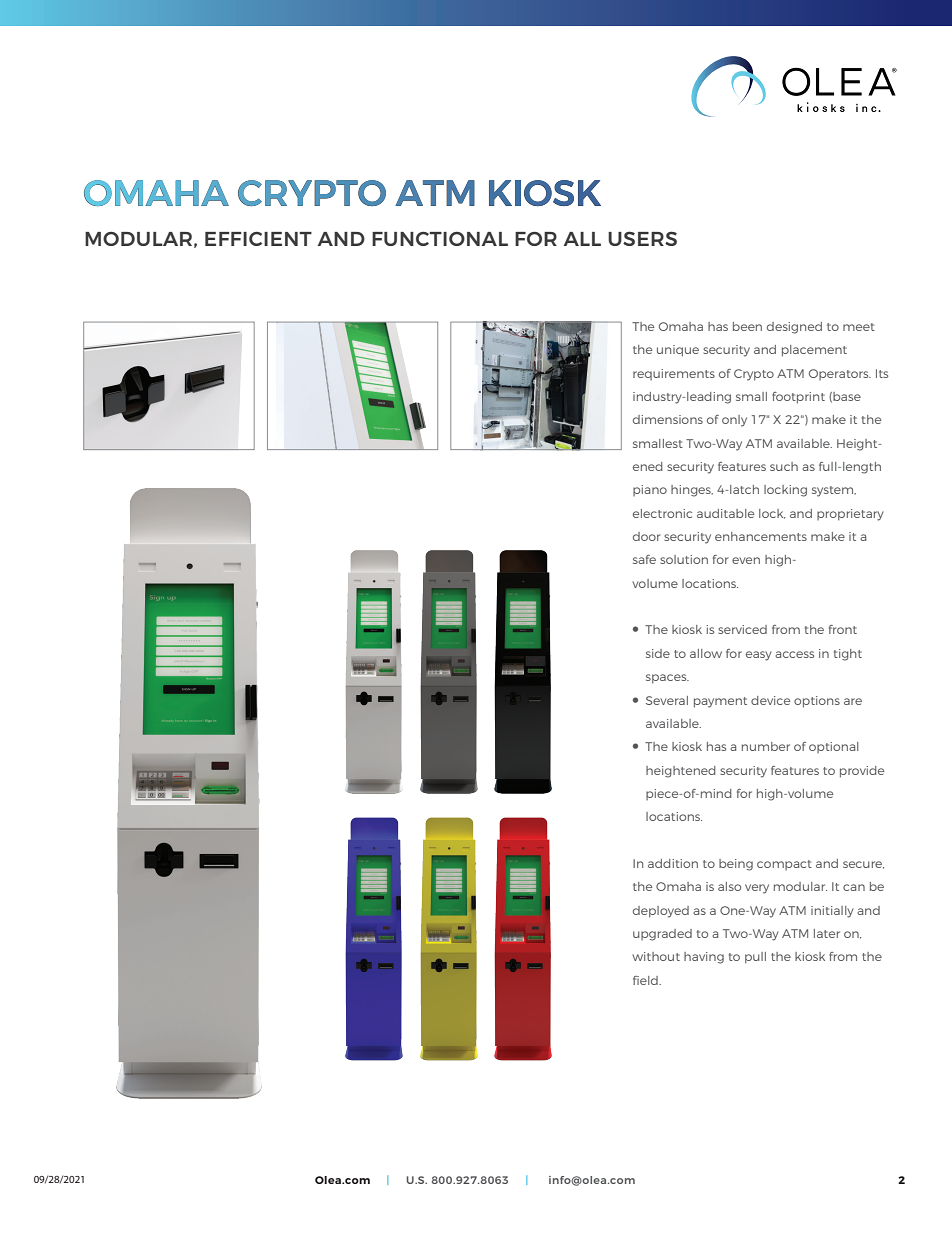 Image resolution: width=952 pixels, height=1233 pixels. Describe the element at coordinates (658, 653) in the screenshot. I see `side` at that location.
